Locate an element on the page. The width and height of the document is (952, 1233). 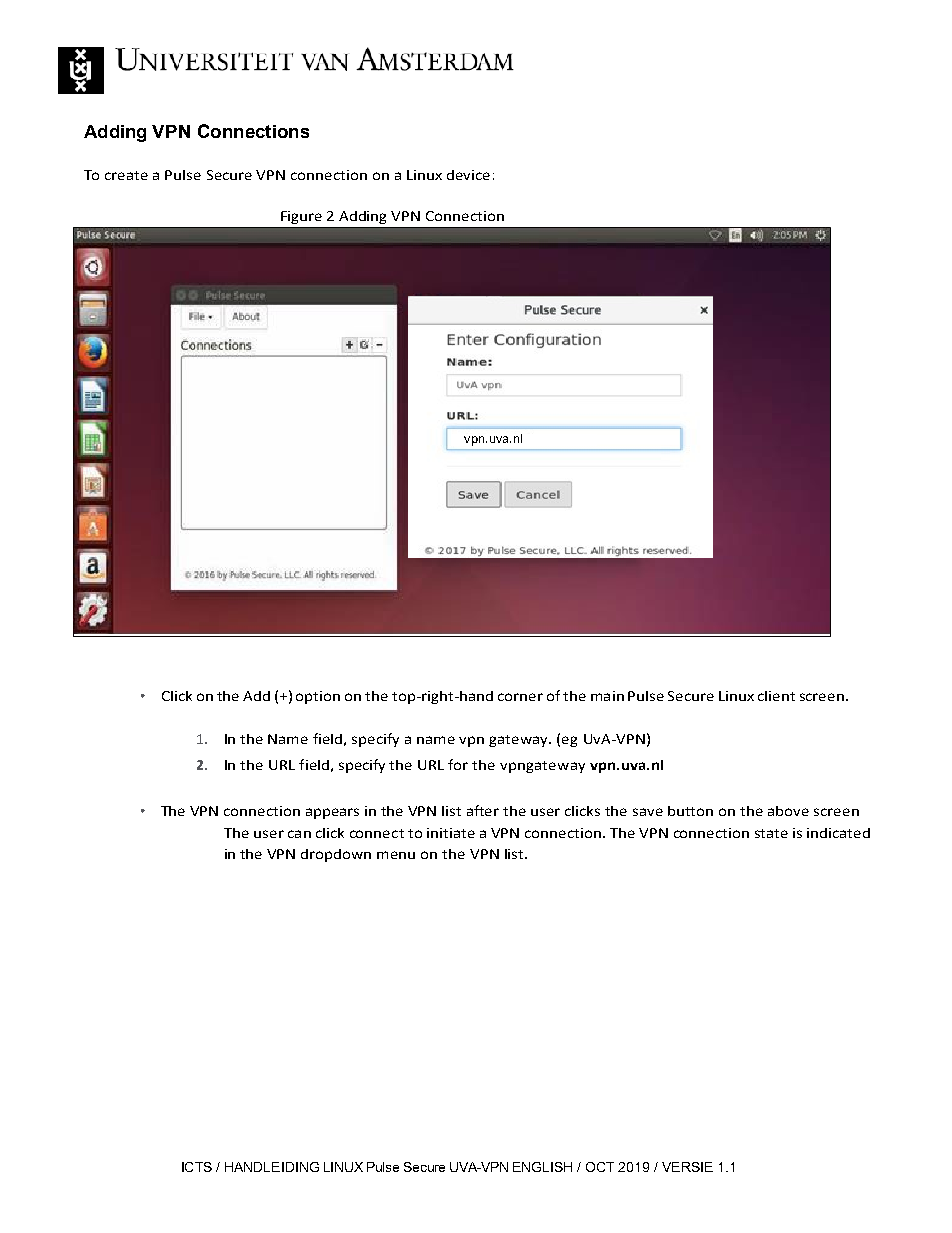
Figure is located at coordinates (301, 217).
